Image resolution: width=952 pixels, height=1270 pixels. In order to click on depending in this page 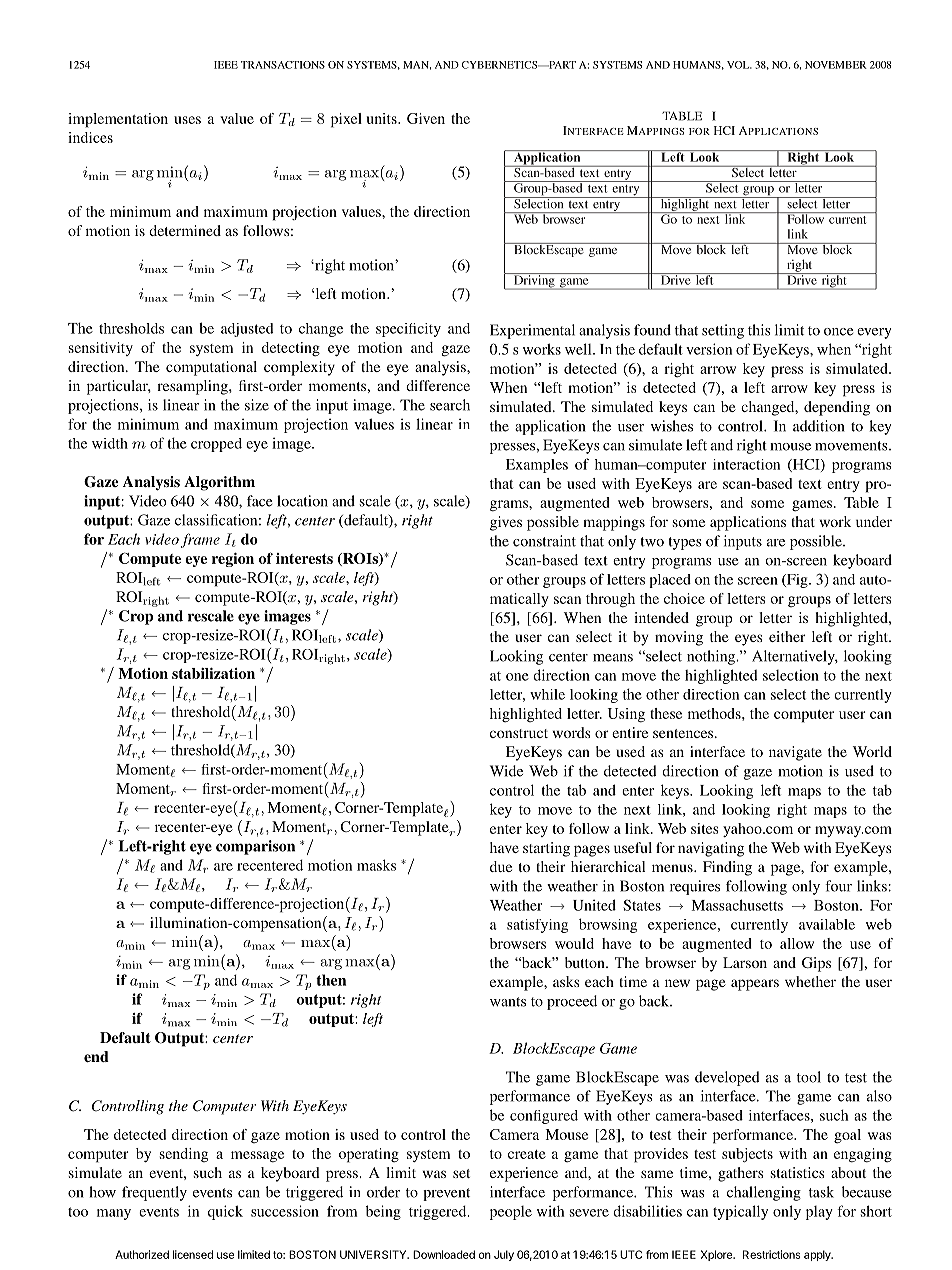, I will do `click(837, 408)`.
